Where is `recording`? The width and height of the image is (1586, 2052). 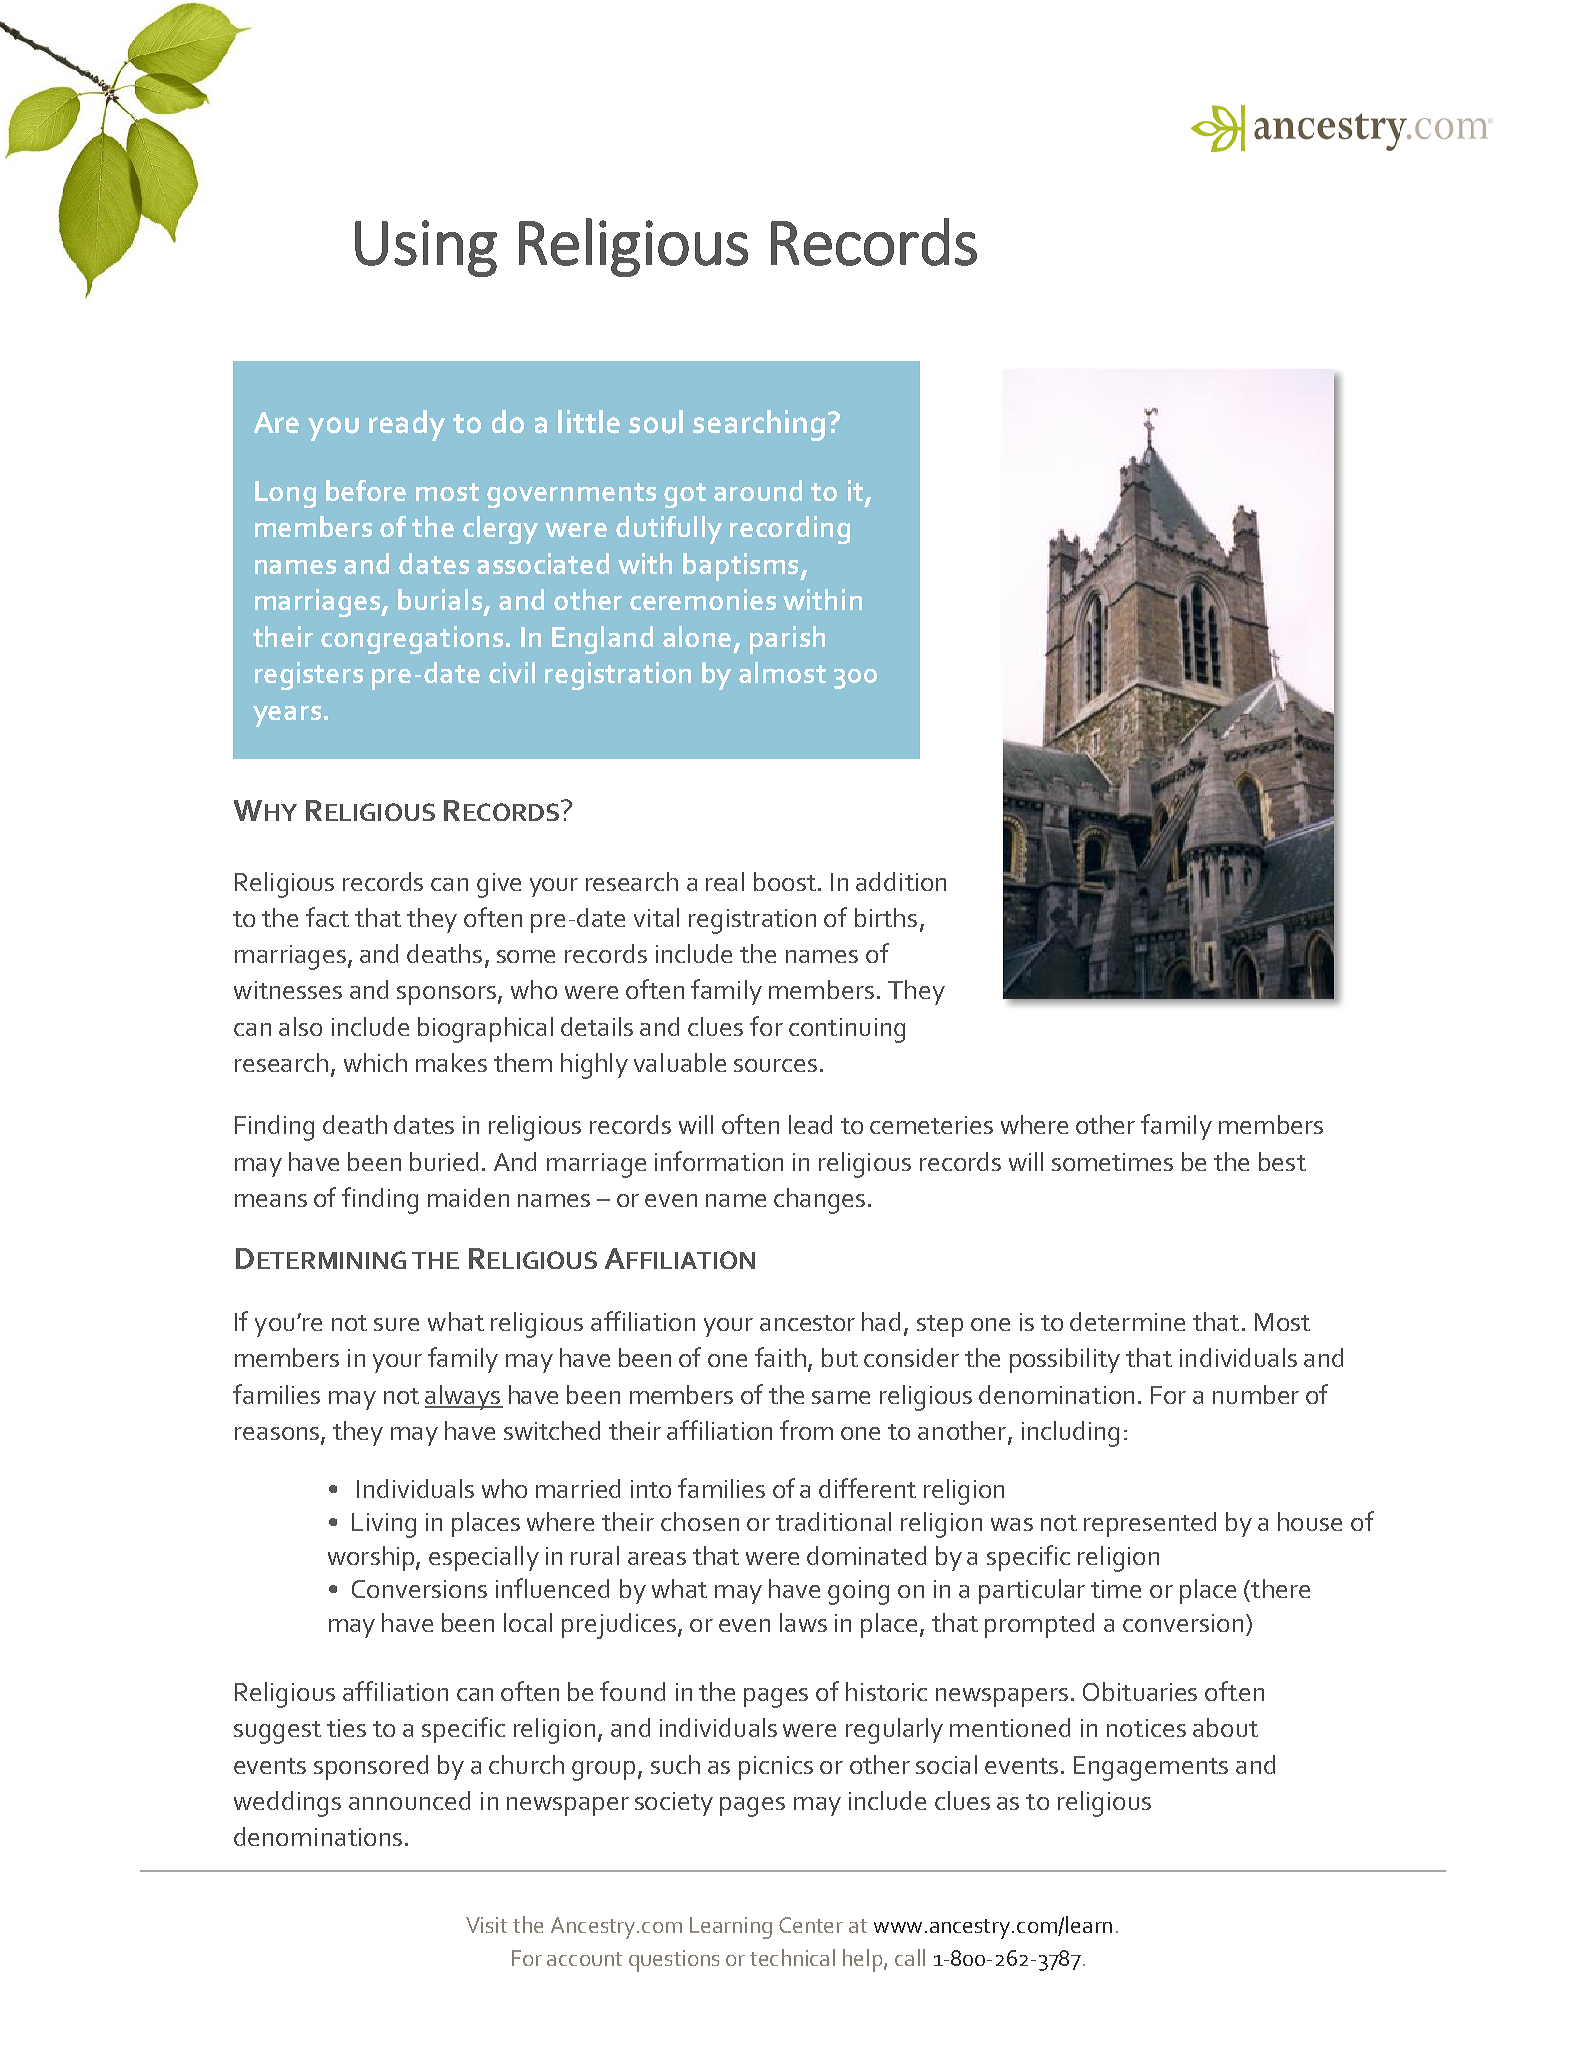
recording is located at coordinates (790, 530).
